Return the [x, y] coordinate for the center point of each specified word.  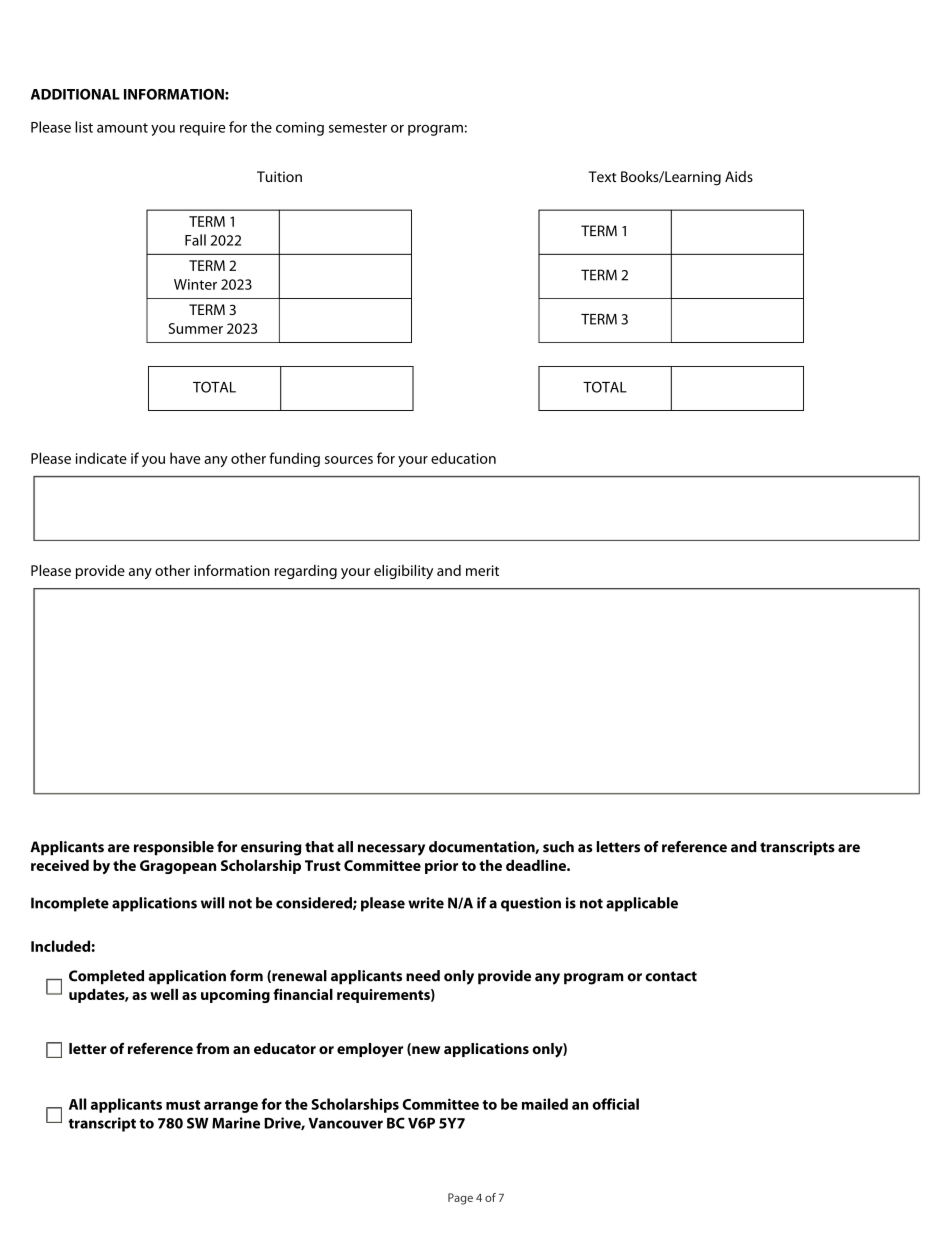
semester [358, 128]
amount [122, 128]
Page [460, 1199]
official [615, 1104]
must [183, 1105]
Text [602, 176]
